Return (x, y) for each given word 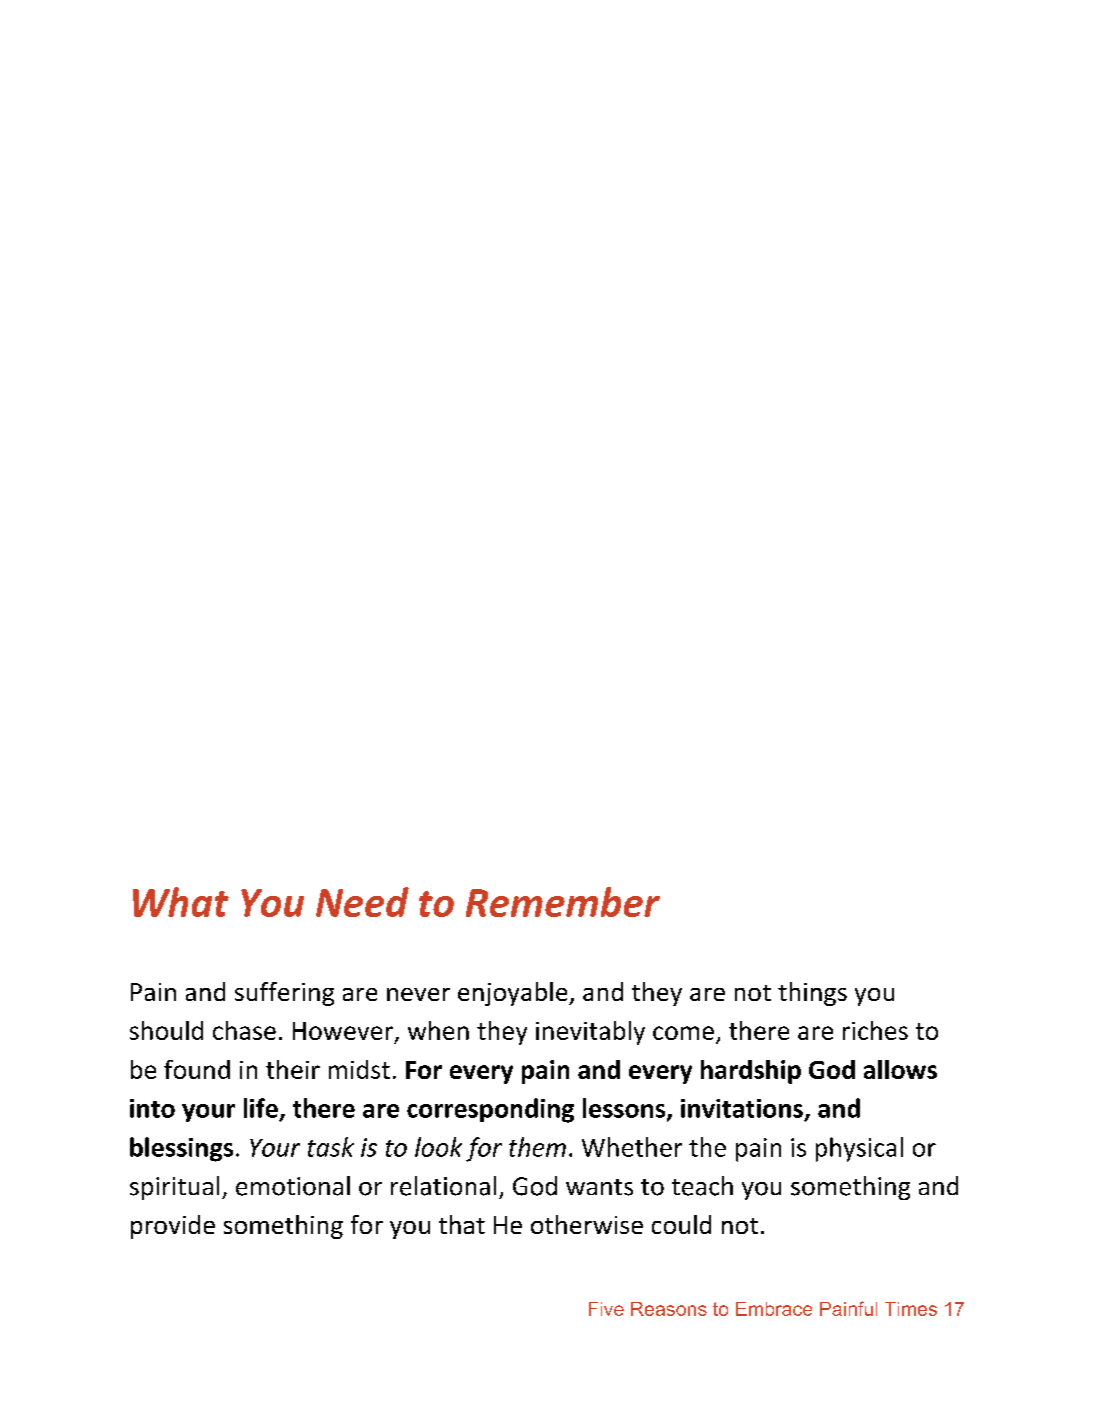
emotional (293, 1186)
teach (702, 1186)
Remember (563, 902)
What (181, 902)
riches (875, 1030)
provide (173, 1227)
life (261, 1108)
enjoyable (512, 994)
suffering (284, 994)
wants (599, 1187)
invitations (742, 1108)
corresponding (490, 1110)
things (812, 994)
